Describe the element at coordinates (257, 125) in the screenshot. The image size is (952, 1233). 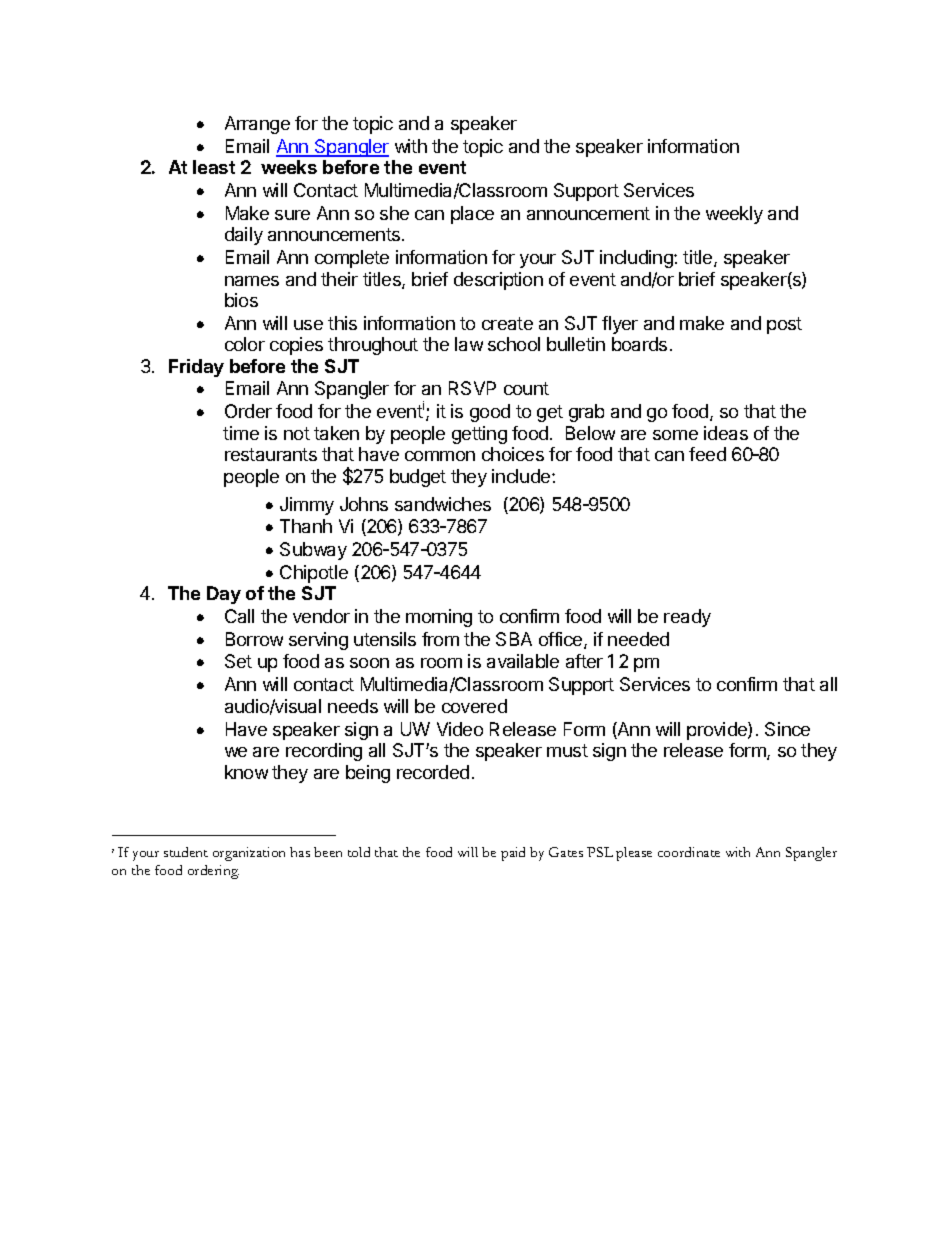
I see `Arrange` at that location.
